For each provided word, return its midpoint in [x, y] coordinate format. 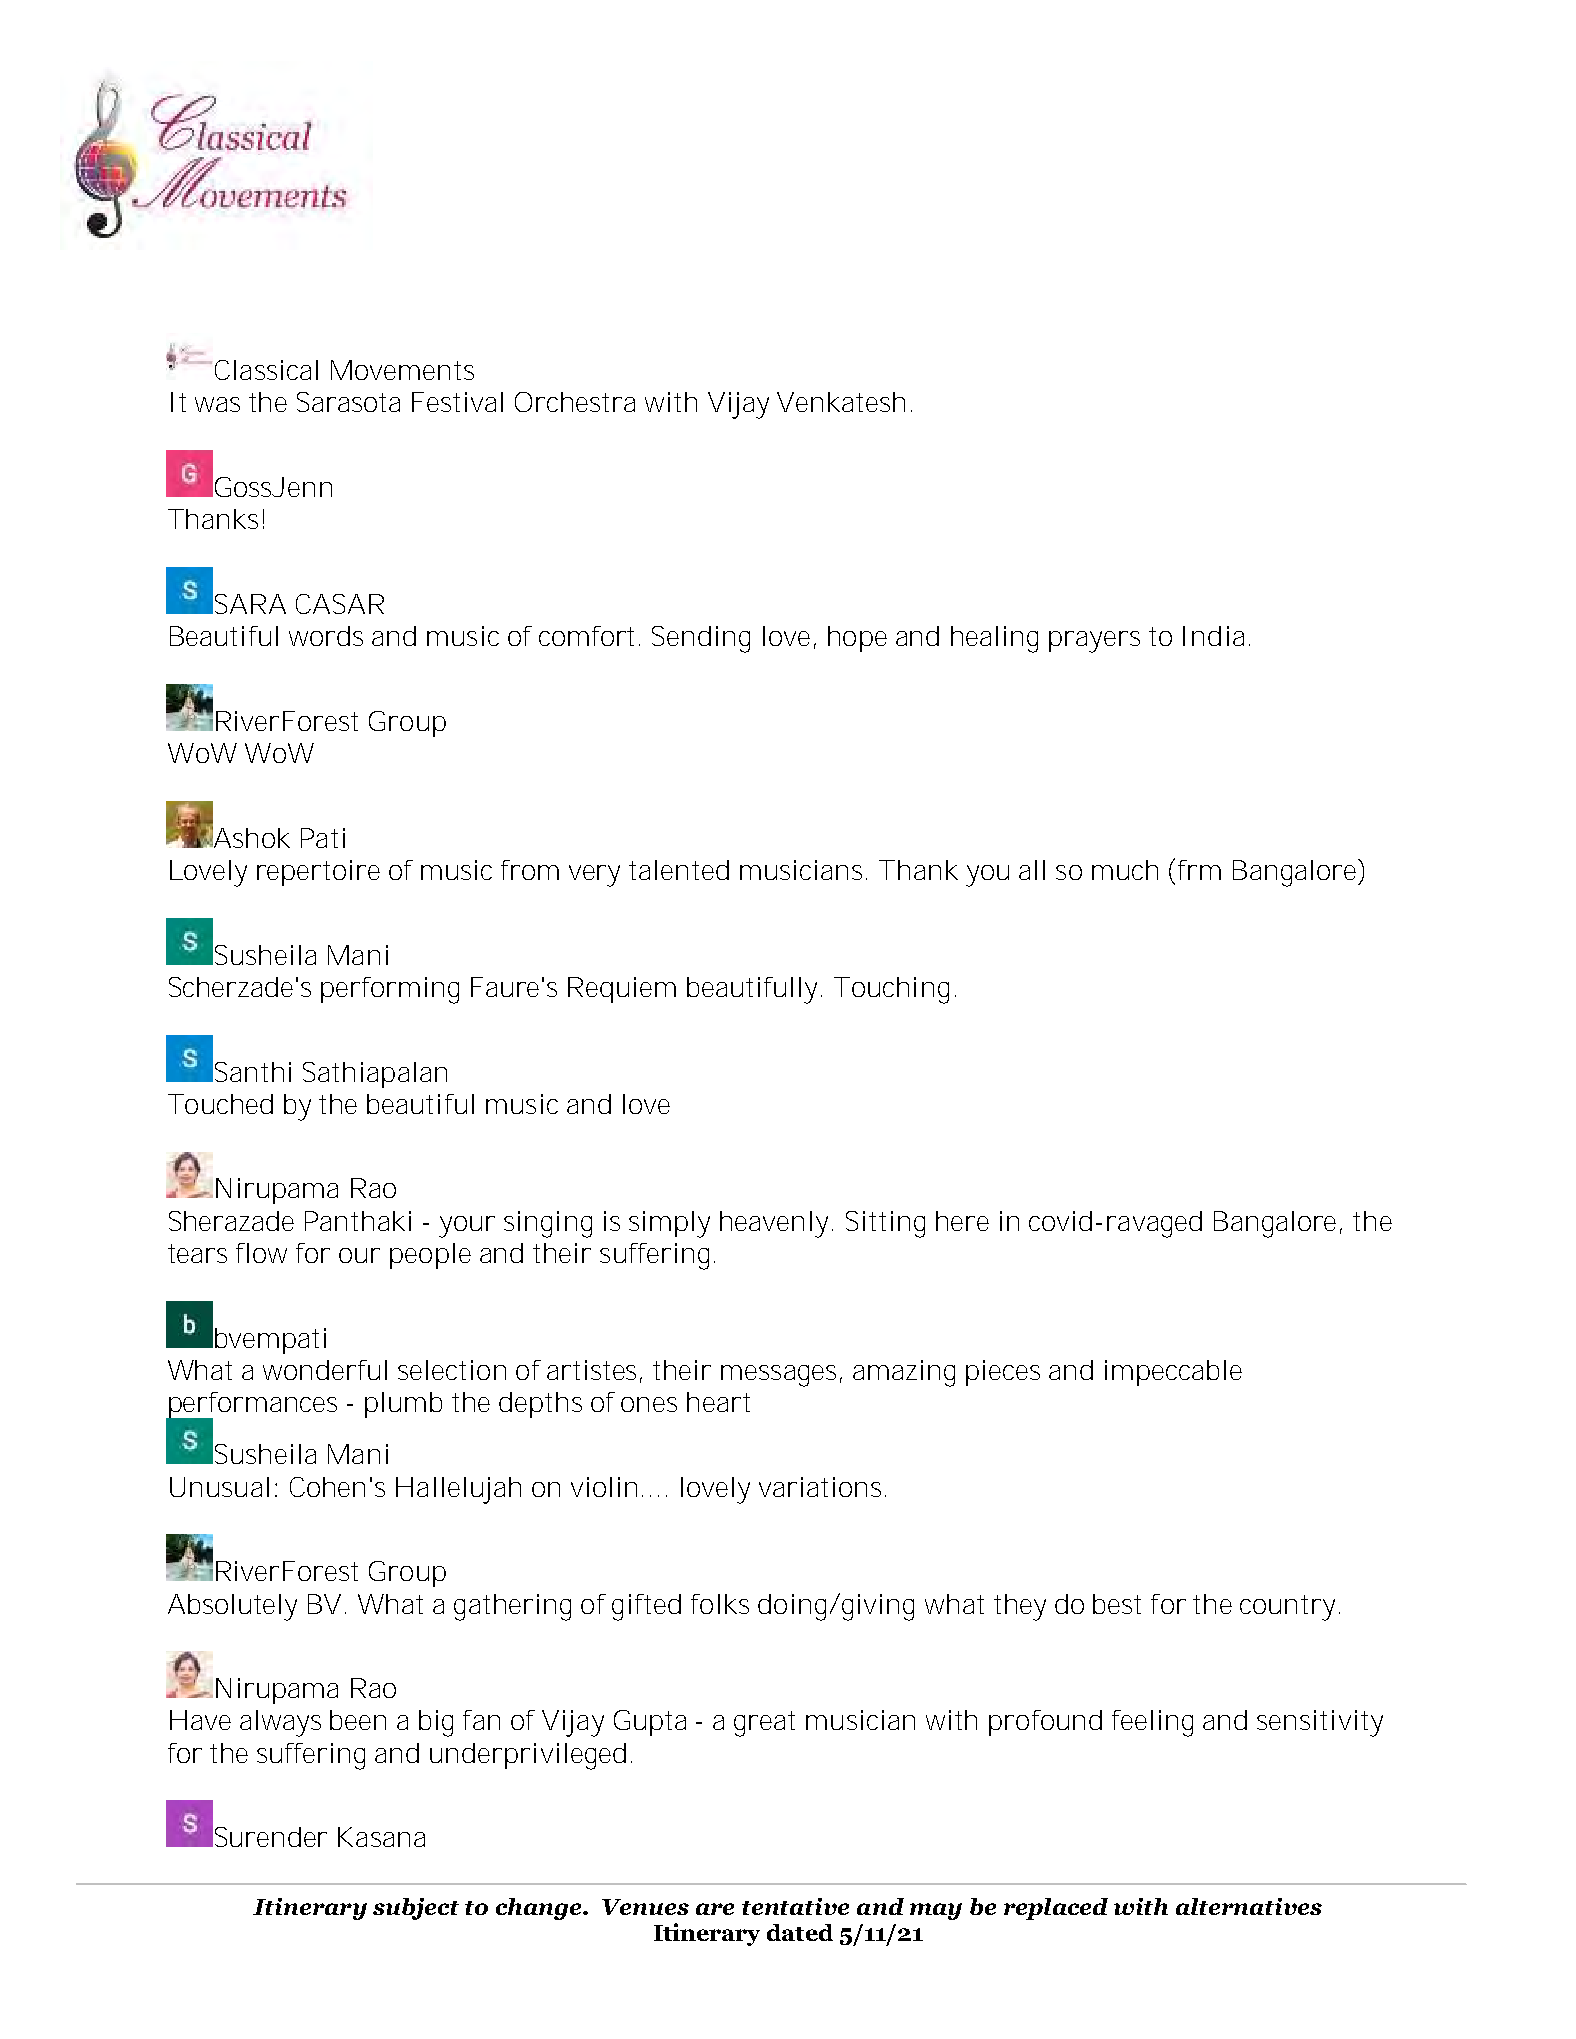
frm [1199, 870]
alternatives [1249, 1906]
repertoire [318, 873]
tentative [795, 1906]
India [1213, 636]
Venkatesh [841, 402]
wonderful [325, 1370]
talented [679, 870]
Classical [266, 370]
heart [718, 1402]
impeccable [1173, 1373]
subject [416, 1909]
